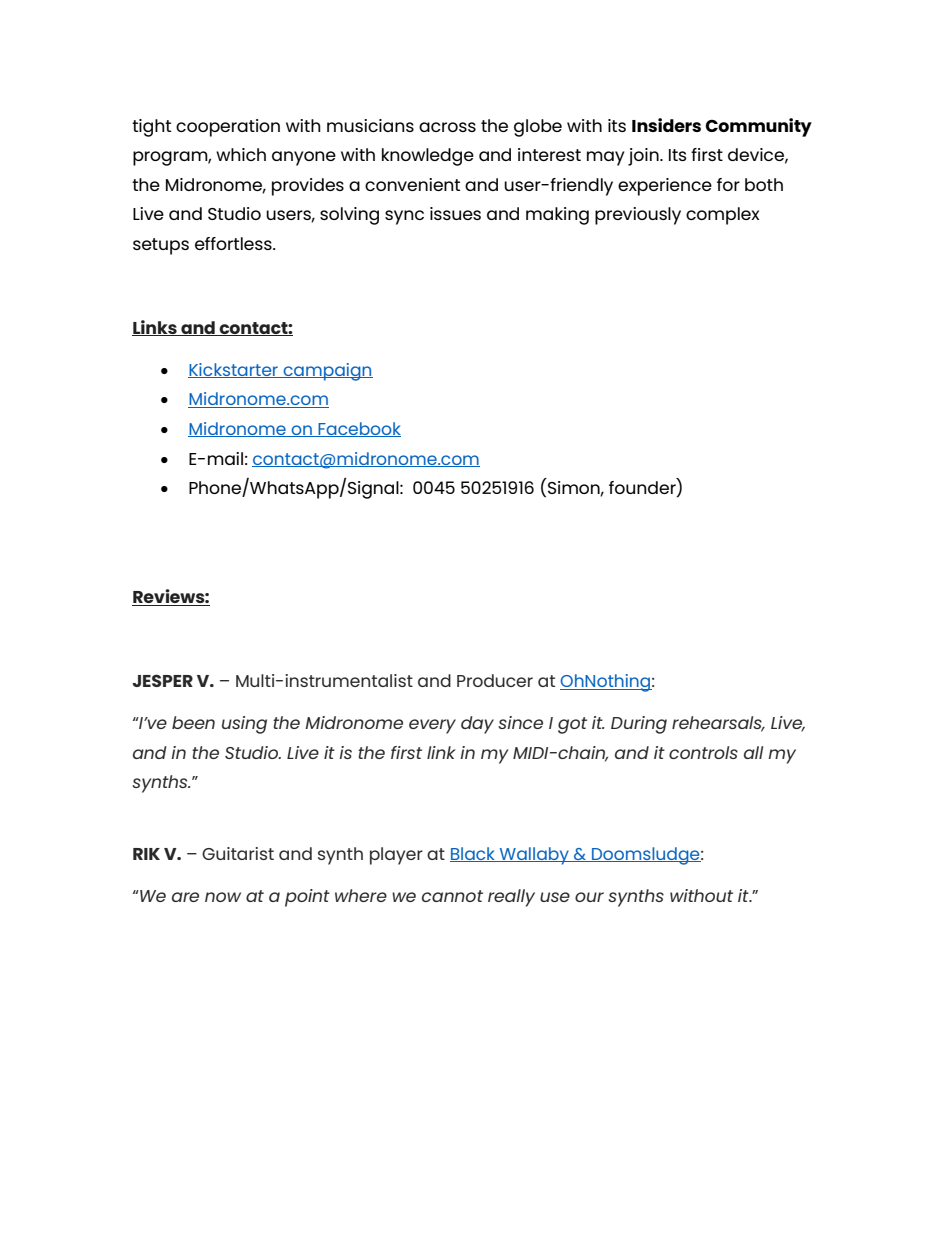 The width and height of the screenshot is (952, 1233). What do you see at coordinates (358, 429) in the screenshot?
I see `Facebook` at bounding box center [358, 429].
